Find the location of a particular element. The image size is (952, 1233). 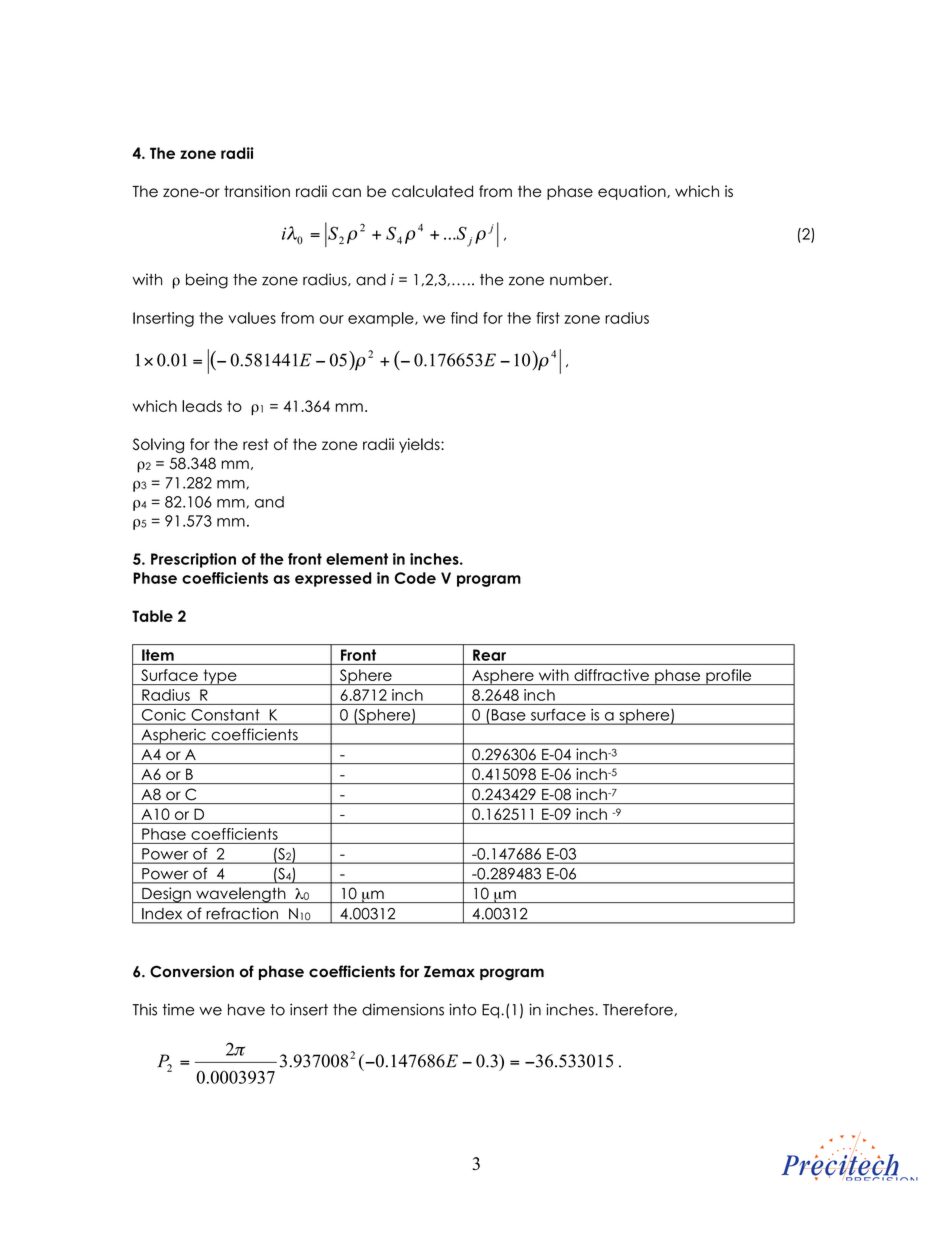

into is located at coordinates (462, 1009).
